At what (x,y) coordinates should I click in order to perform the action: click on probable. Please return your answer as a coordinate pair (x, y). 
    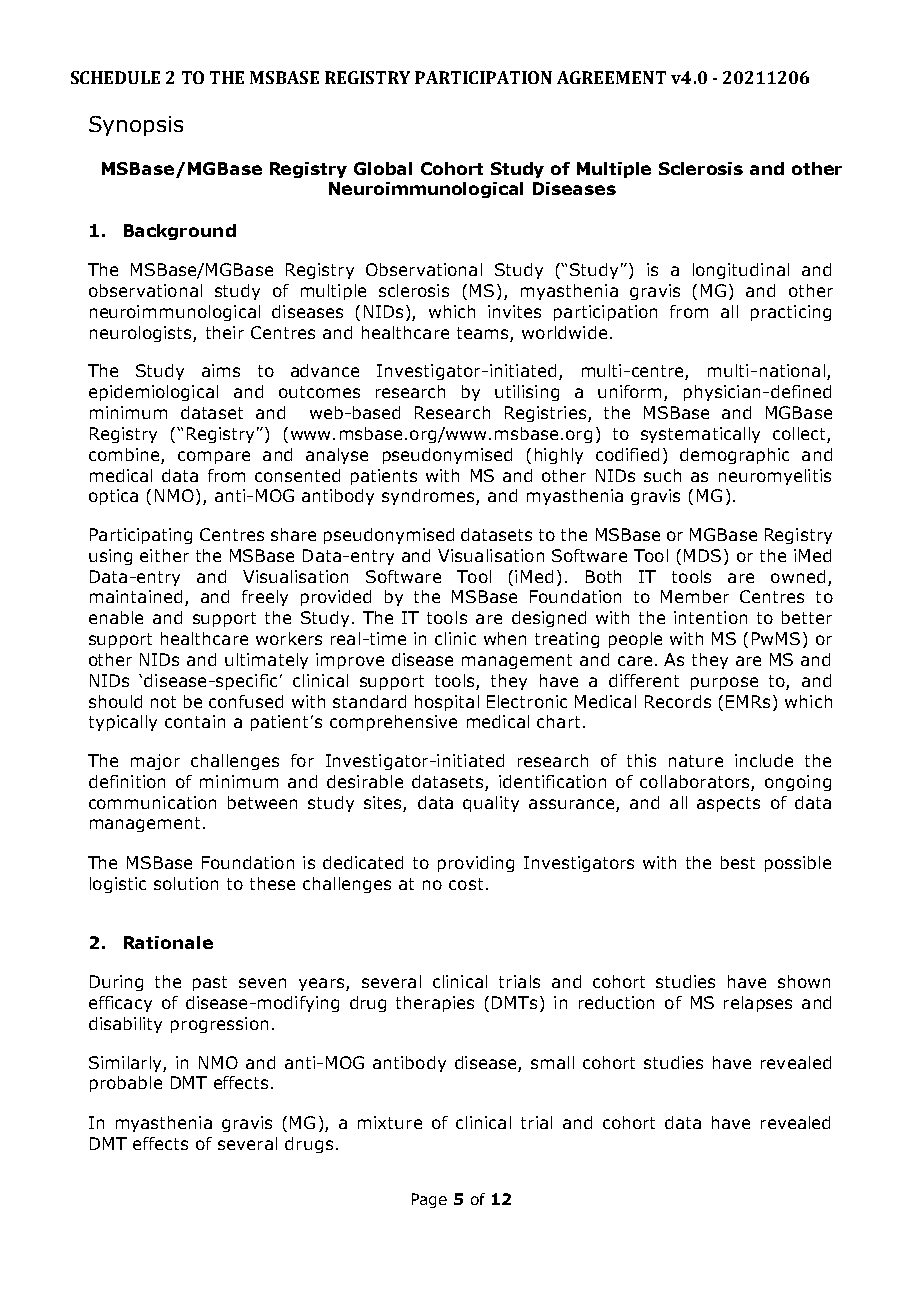
    Looking at the image, I should click on (126, 1084).
